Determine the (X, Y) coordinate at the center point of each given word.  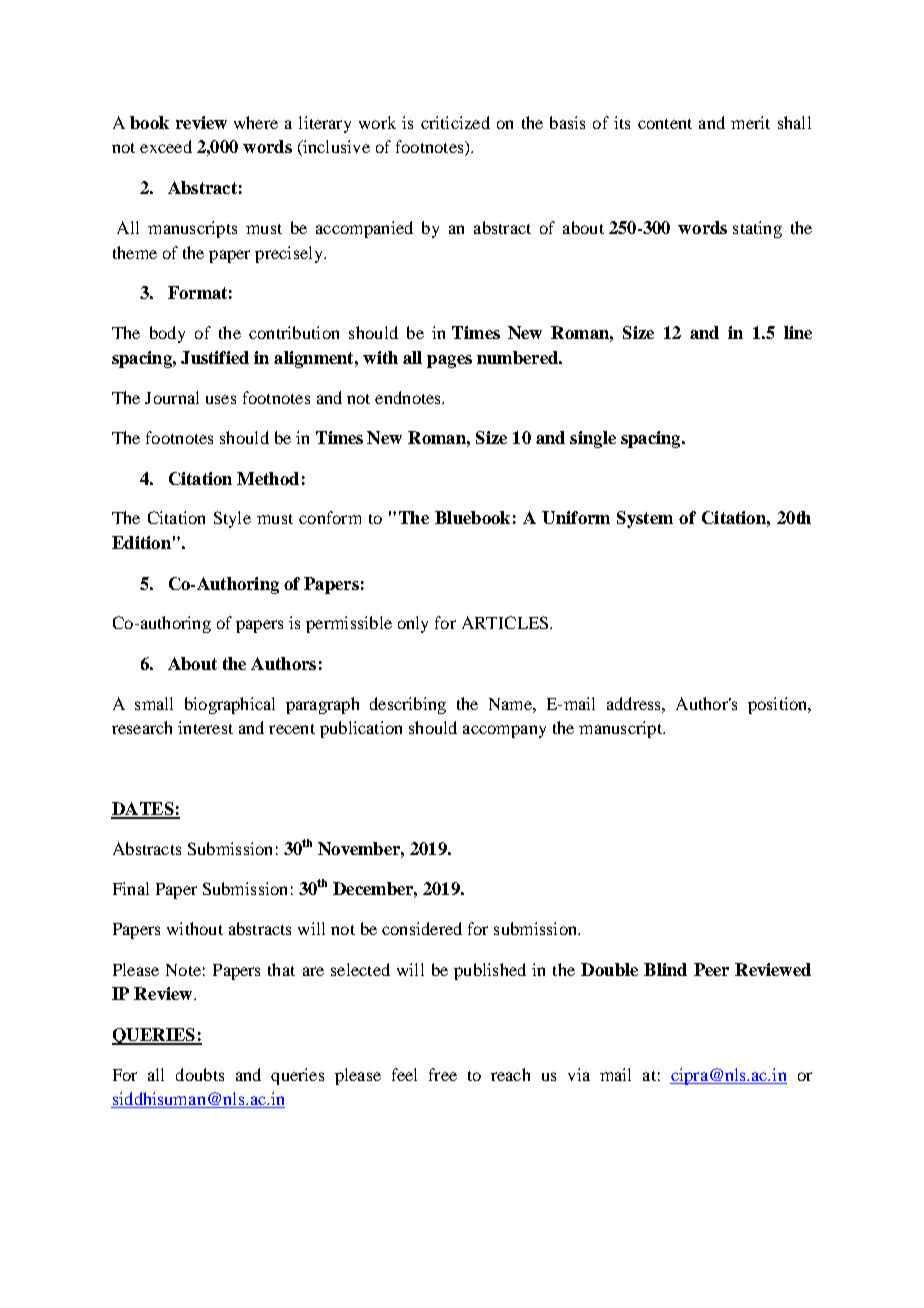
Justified (215, 357)
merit (750, 122)
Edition (141, 542)
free (443, 1074)
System (645, 519)
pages (449, 361)
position (779, 705)
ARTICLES (506, 622)
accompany (504, 731)
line (798, 332)
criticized (455, 122)
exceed (166, 146)
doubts (200, 1074)
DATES (143, 810)
